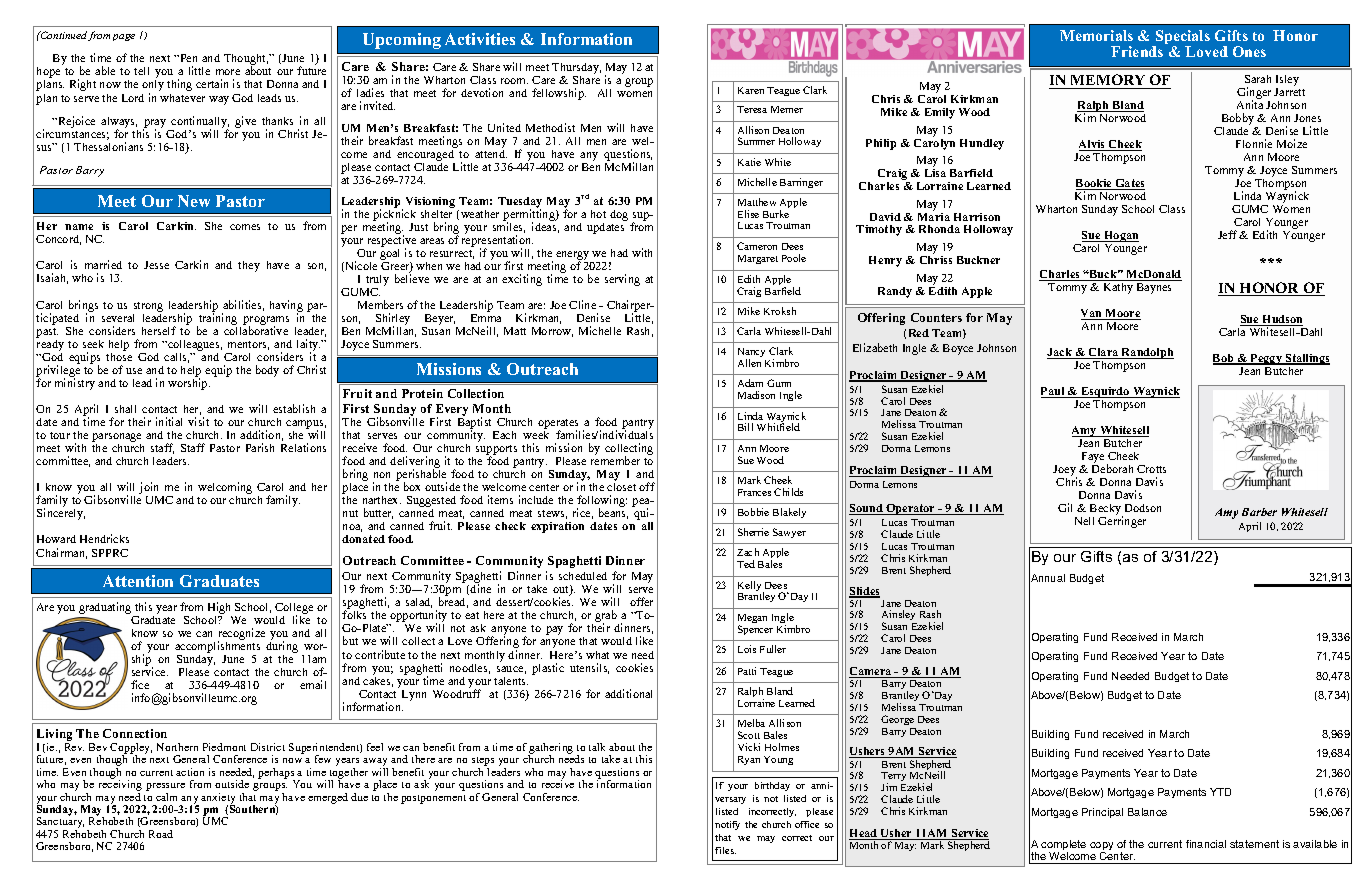  Describe the element at coordinates (1084, 521) in the screenshot. I see `Nell` at that location.
